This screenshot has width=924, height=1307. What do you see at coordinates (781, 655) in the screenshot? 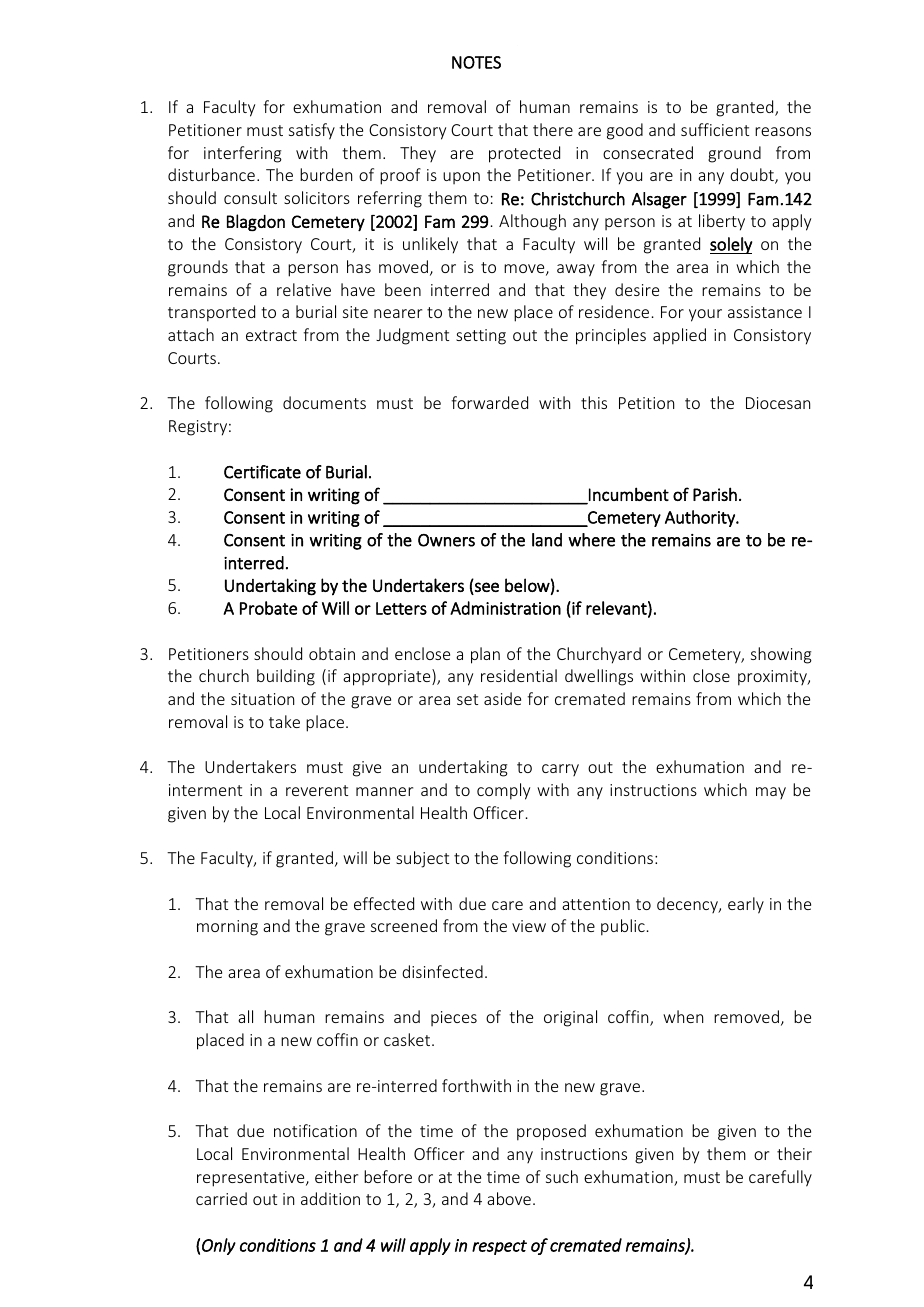
I see `showing` at bounding box center [781, 655].
